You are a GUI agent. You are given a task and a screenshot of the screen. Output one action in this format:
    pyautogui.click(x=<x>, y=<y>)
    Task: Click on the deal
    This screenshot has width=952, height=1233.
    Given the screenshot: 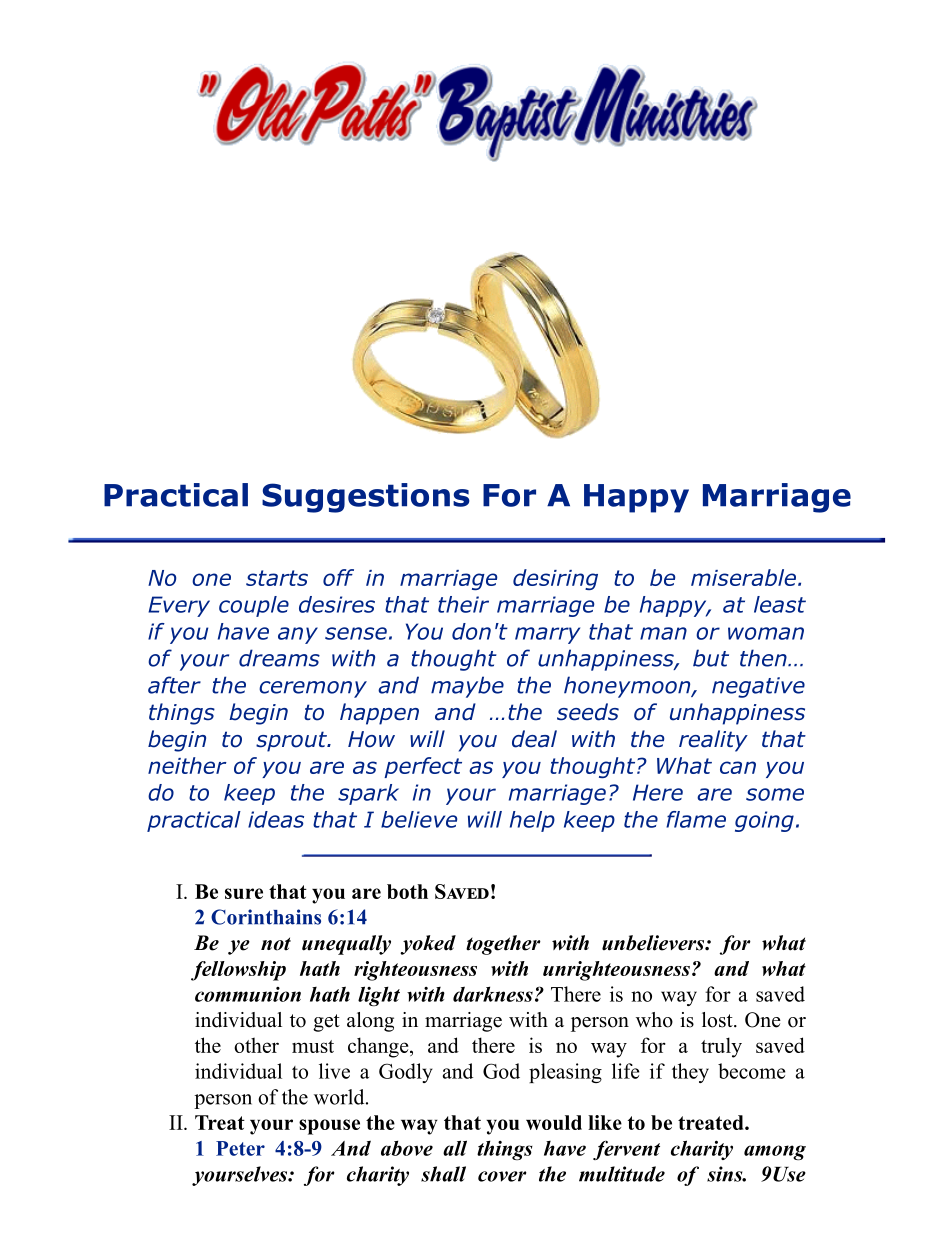 What is the action you would take?
    pyautogui.click(x=534, y=739)
